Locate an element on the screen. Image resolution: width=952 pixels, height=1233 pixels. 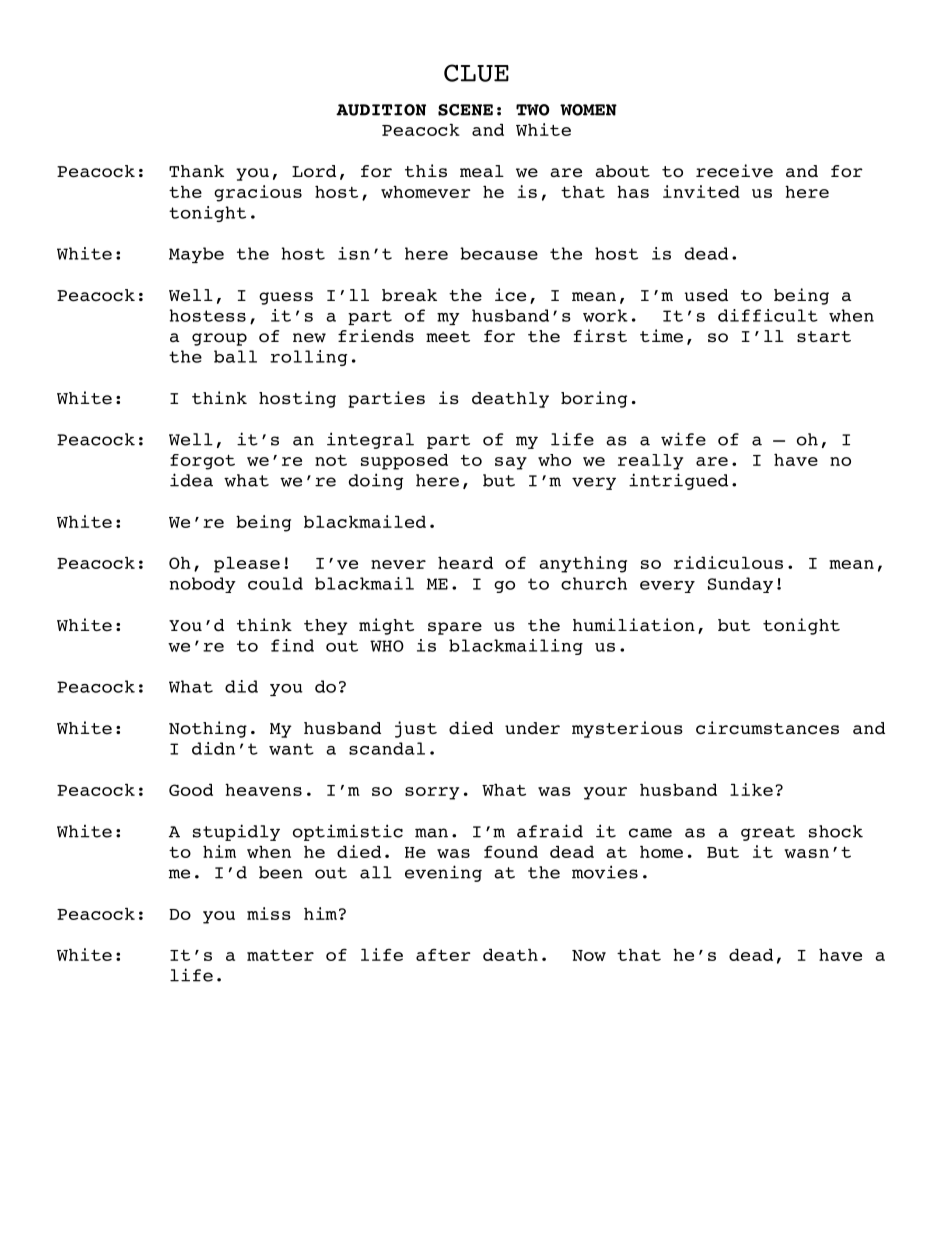
great is located at coordinates (768, 833).
